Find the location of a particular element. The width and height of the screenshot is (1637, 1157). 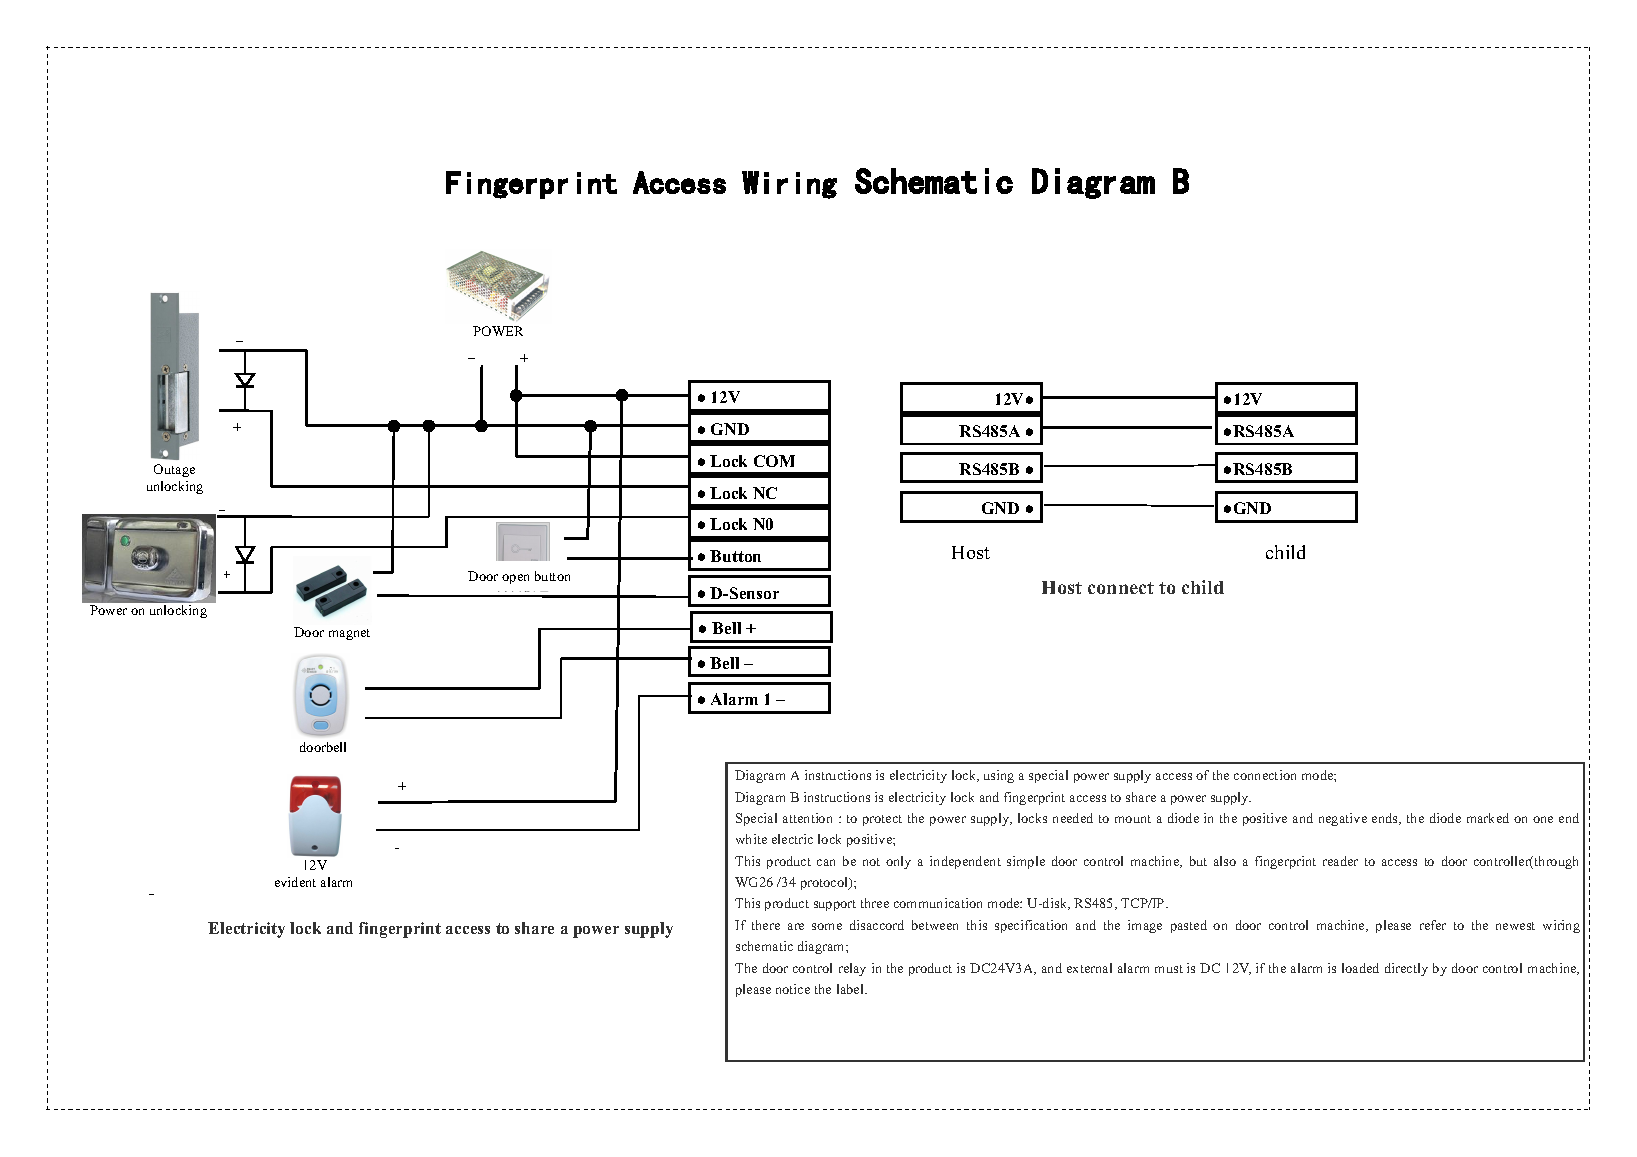

open is located at coordinates (515, 579).
